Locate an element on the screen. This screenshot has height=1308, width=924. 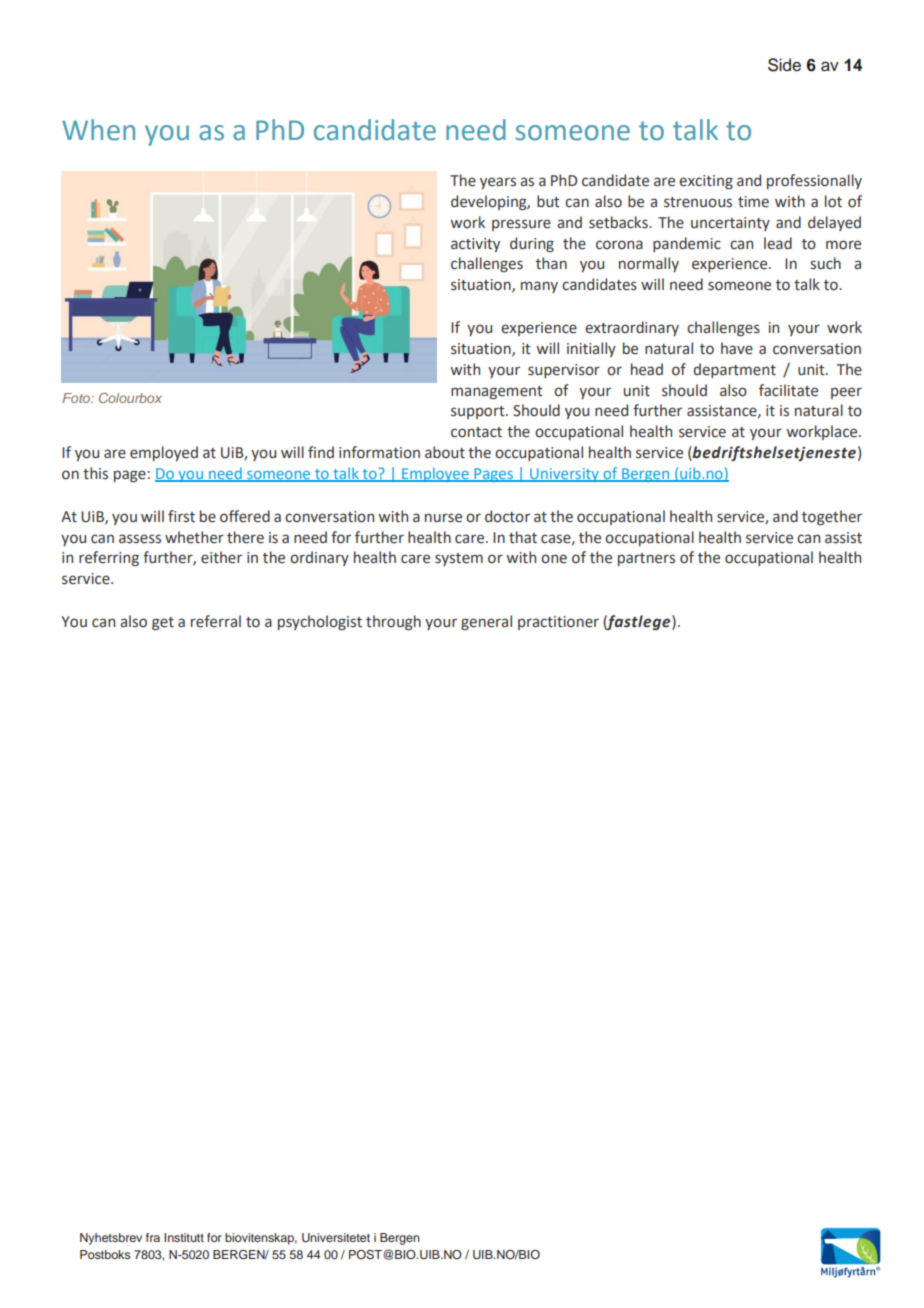
years is located at coordinates (498, 183).
